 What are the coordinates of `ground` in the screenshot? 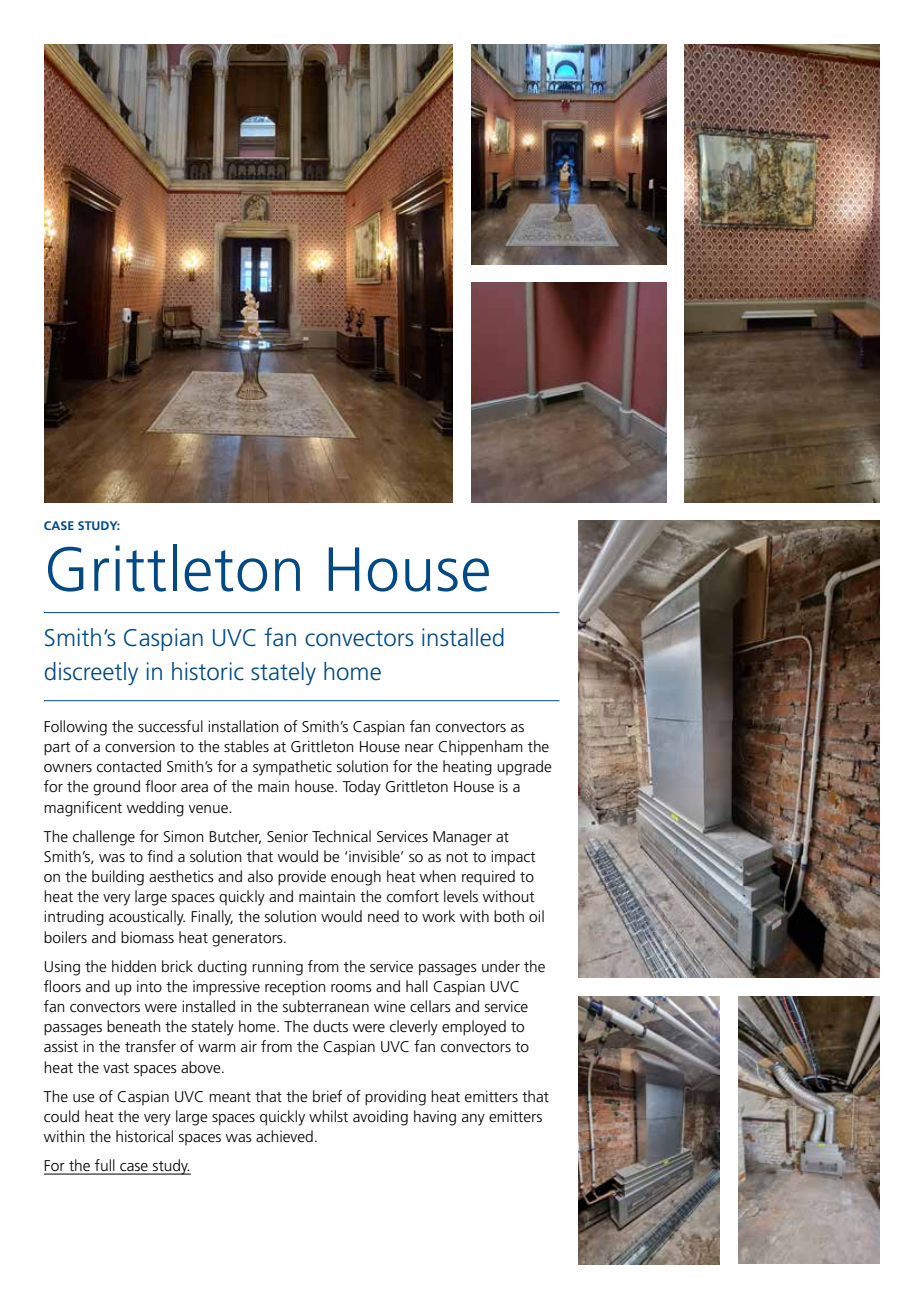 It's located at (116, 788).
